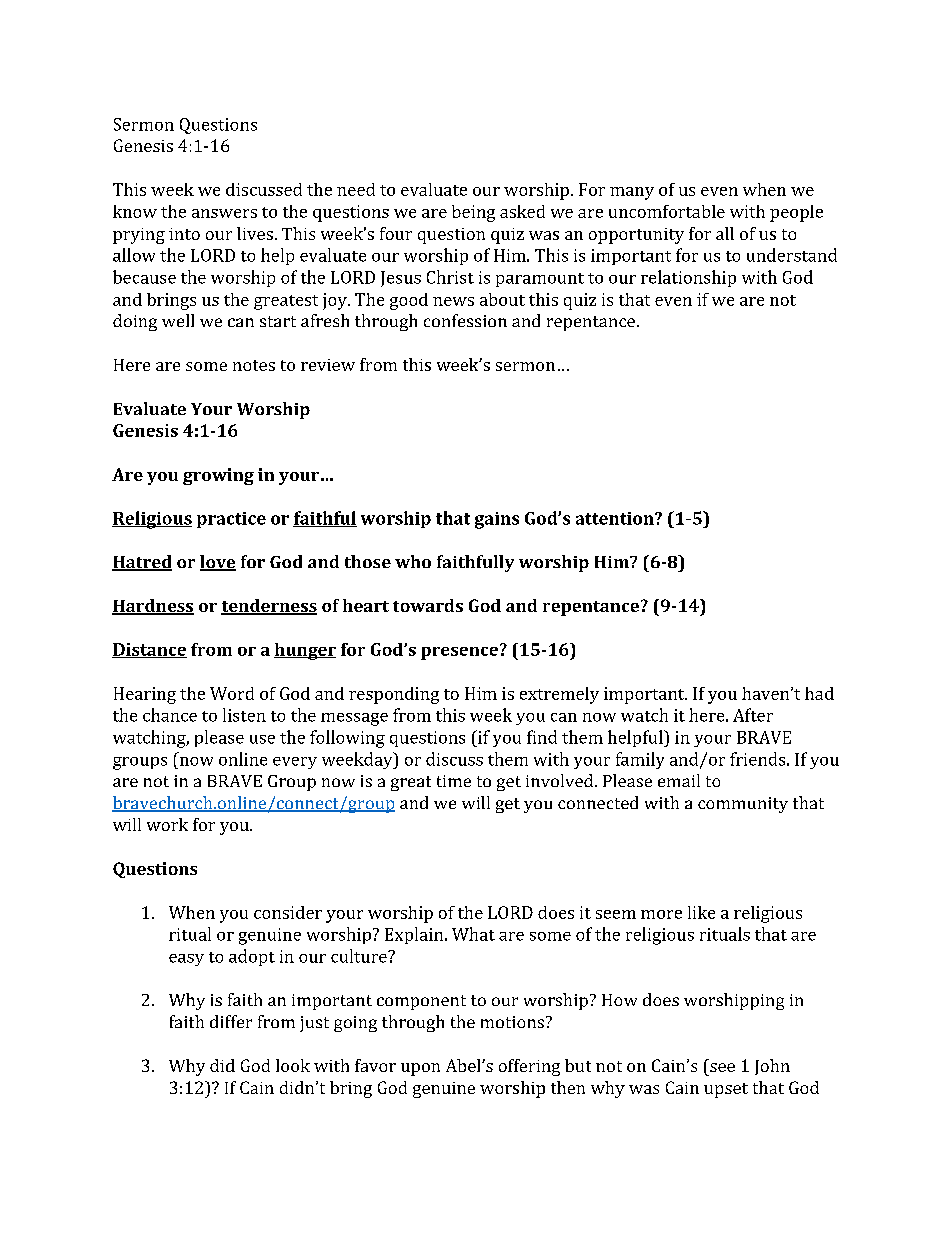 This screenshot has width=952, height=1233. I want to click on Distance, so click(149, 650).
